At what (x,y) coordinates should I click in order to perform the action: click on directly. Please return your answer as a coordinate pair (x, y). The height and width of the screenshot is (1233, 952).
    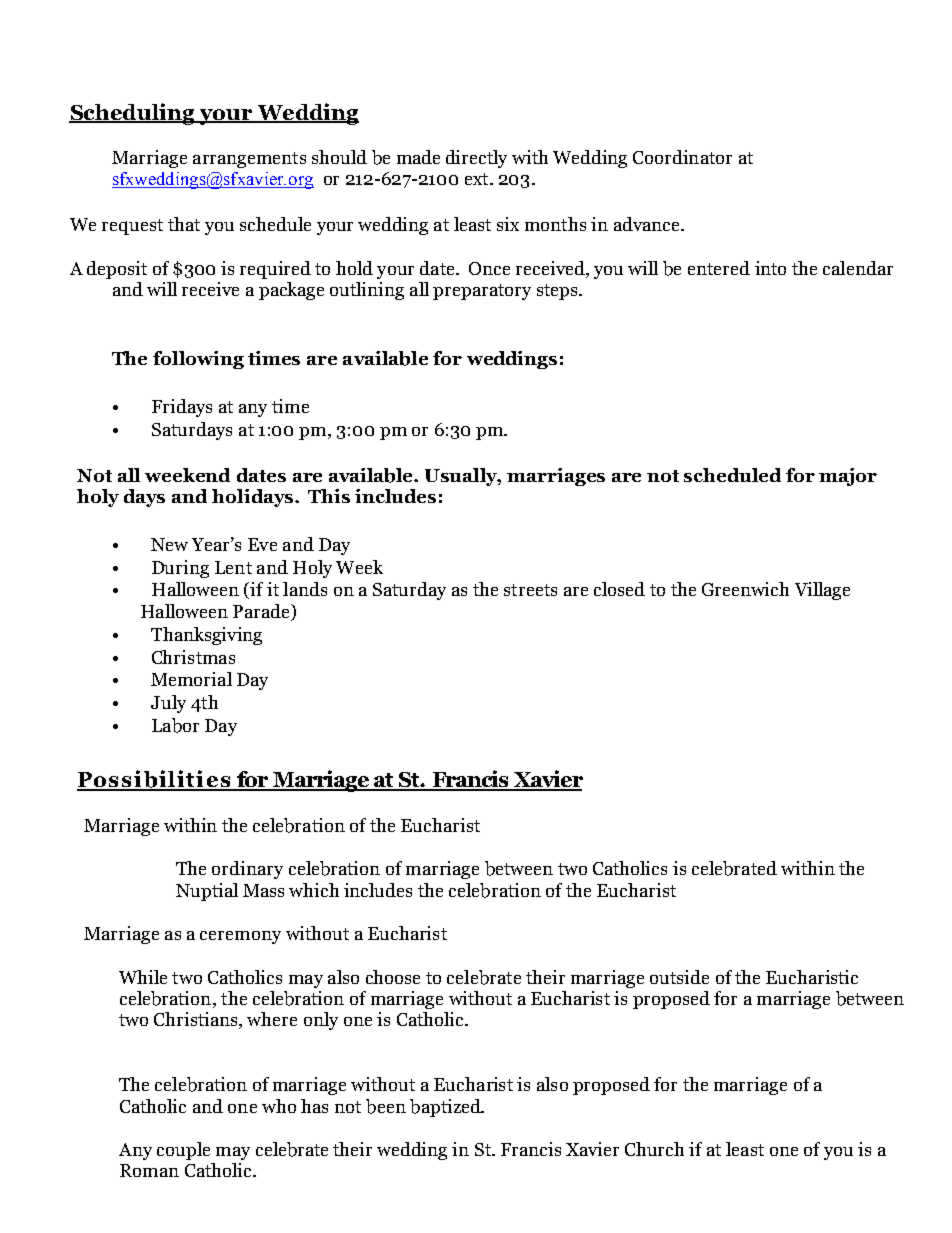
    Looking at the image, I should click on (476, 159).
